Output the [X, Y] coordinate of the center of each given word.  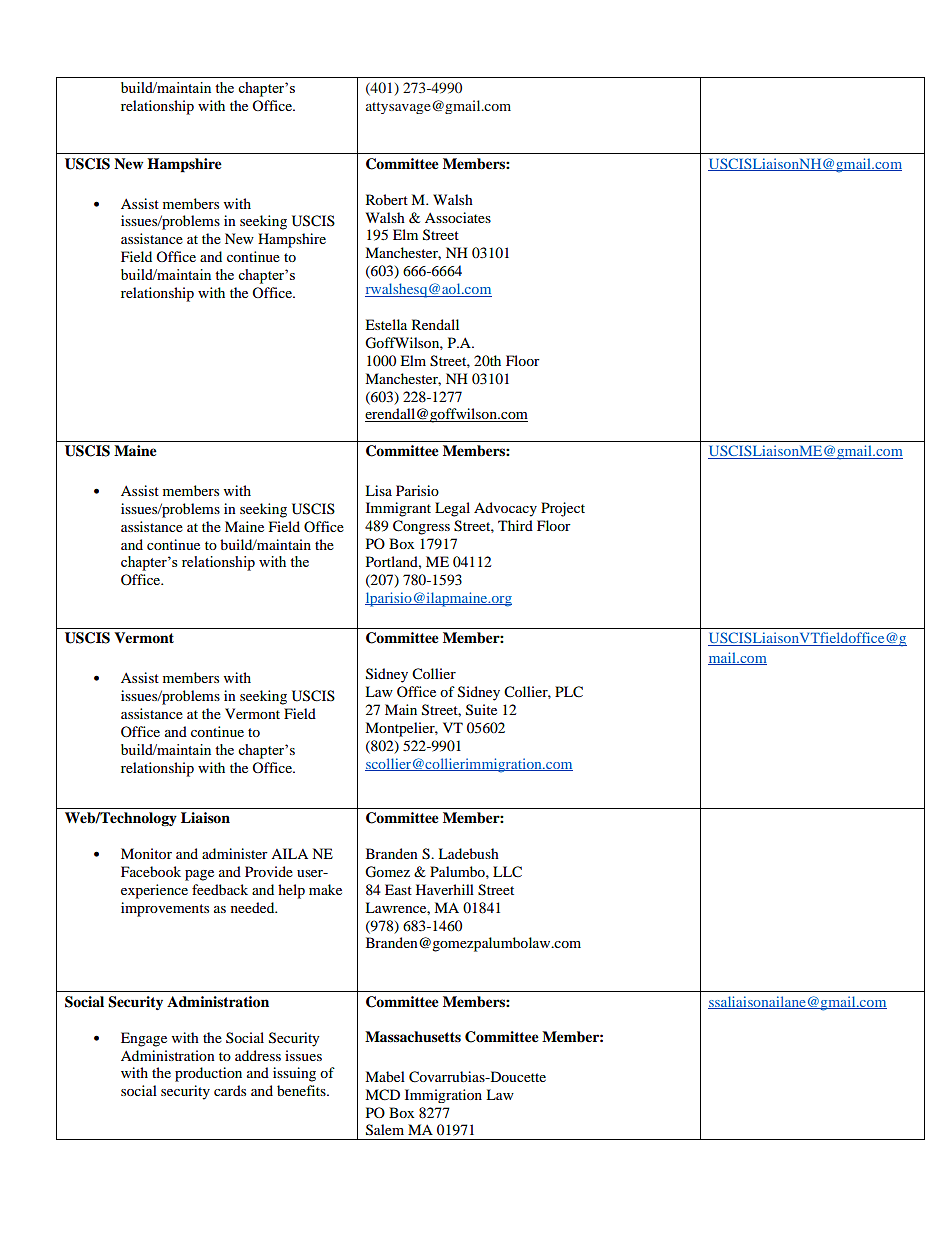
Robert [387, 199]
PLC [569, 692]
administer [235, 853]
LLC [507, 872]
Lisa [378, 490]
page [199, 875]
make [325, 889]
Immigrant [398, 509]
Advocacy [505, 509]
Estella [386, 324]
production [208, 1074]
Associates [458, 217]
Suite [481, 710]
